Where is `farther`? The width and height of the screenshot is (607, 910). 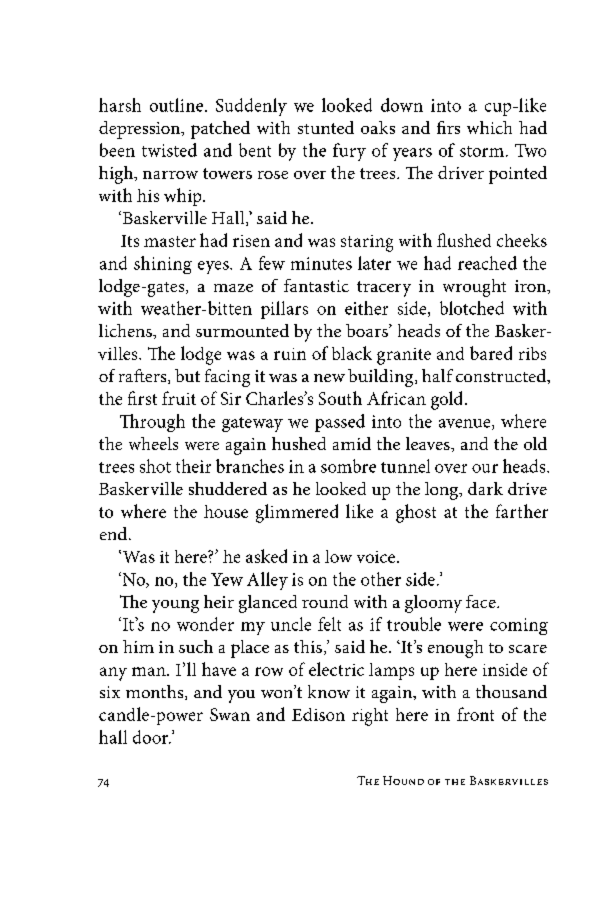
farther is located at coordinates (522, 511).
